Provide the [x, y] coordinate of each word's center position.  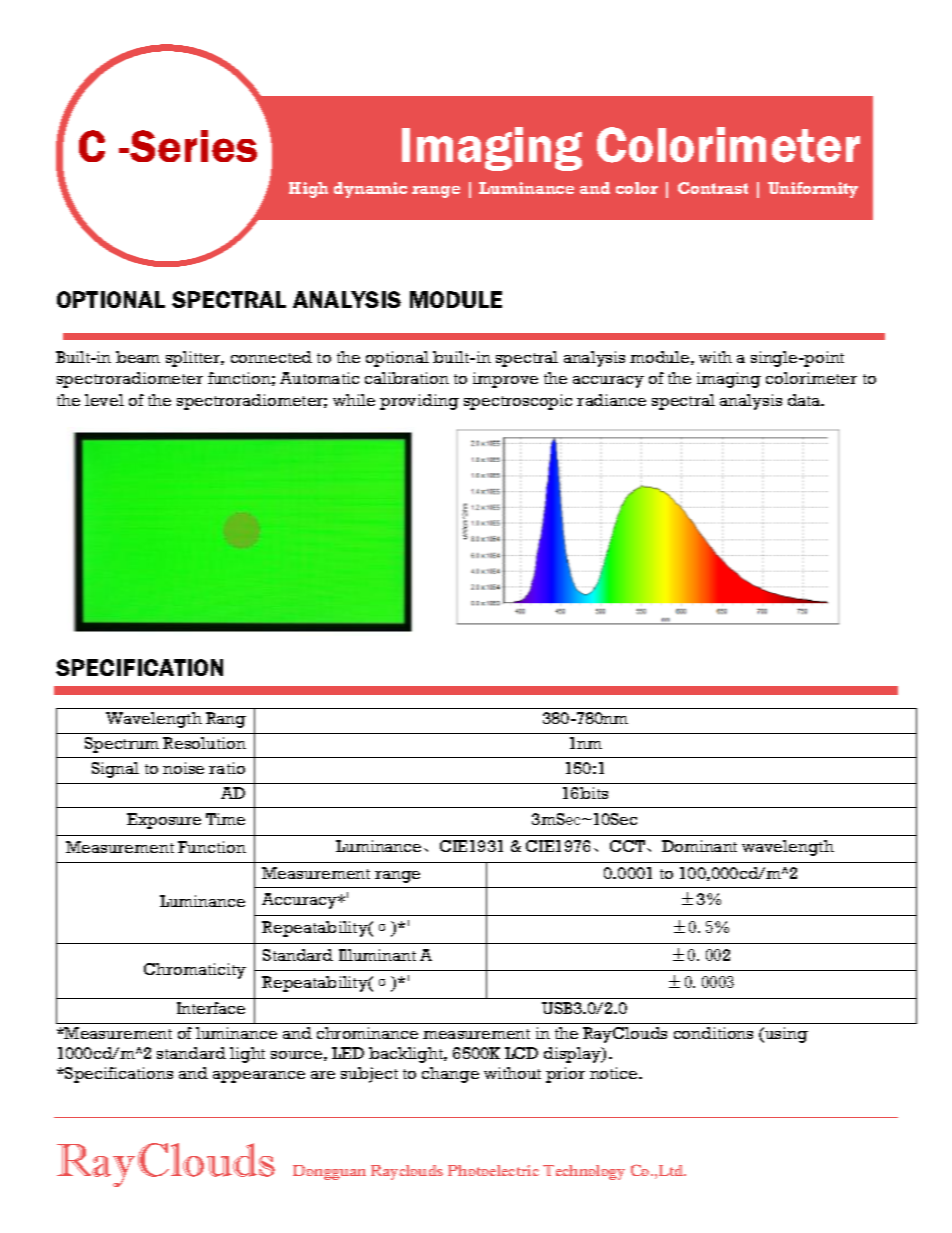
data [805, 400]
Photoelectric [493, 1170]
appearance [259, 1077]
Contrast [713, 188]
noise [183, 768]
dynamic [370, 190]
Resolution [204, 743]
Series [192, 146]
